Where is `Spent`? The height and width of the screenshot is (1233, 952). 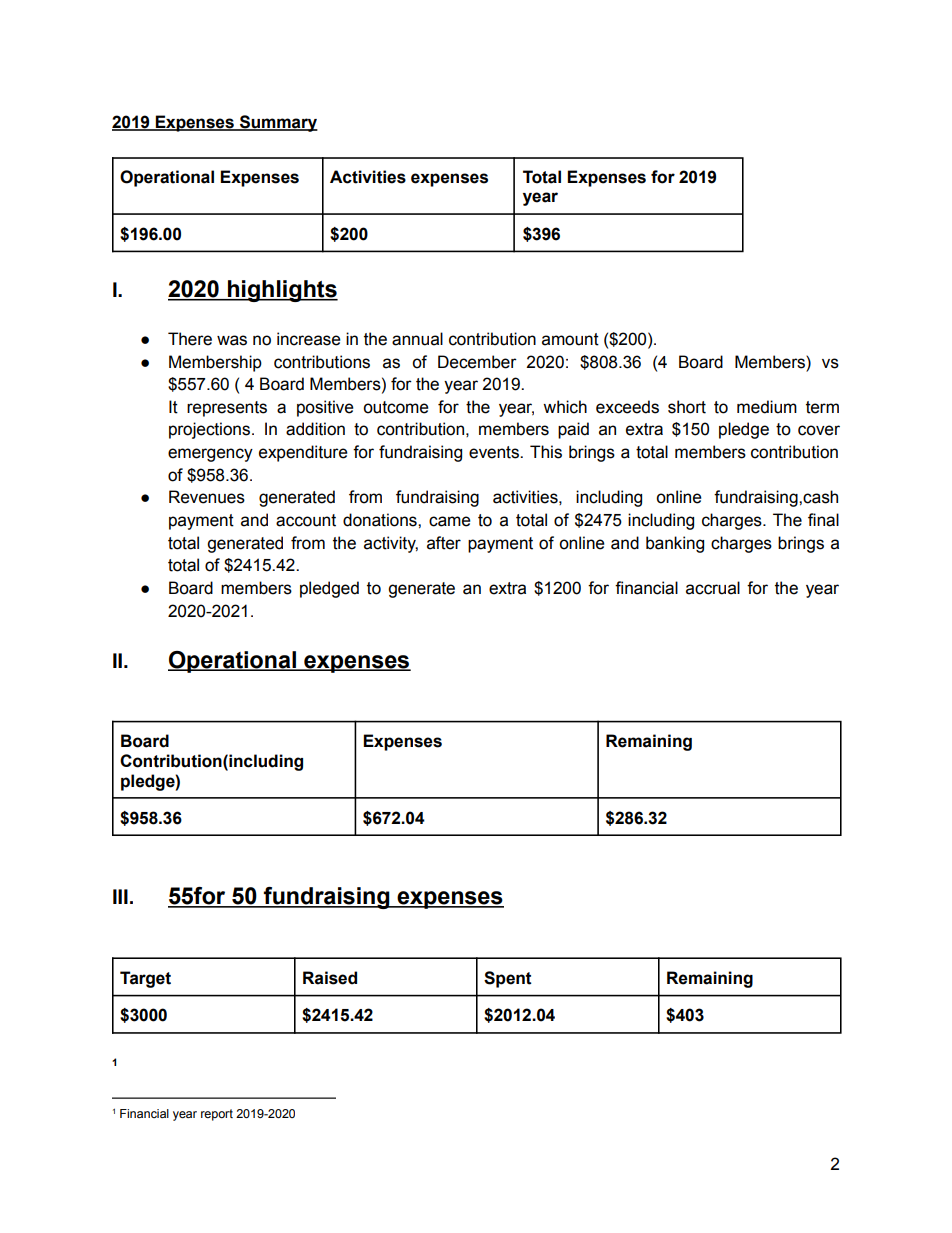 Spent is located at coordinates (508, 979).
